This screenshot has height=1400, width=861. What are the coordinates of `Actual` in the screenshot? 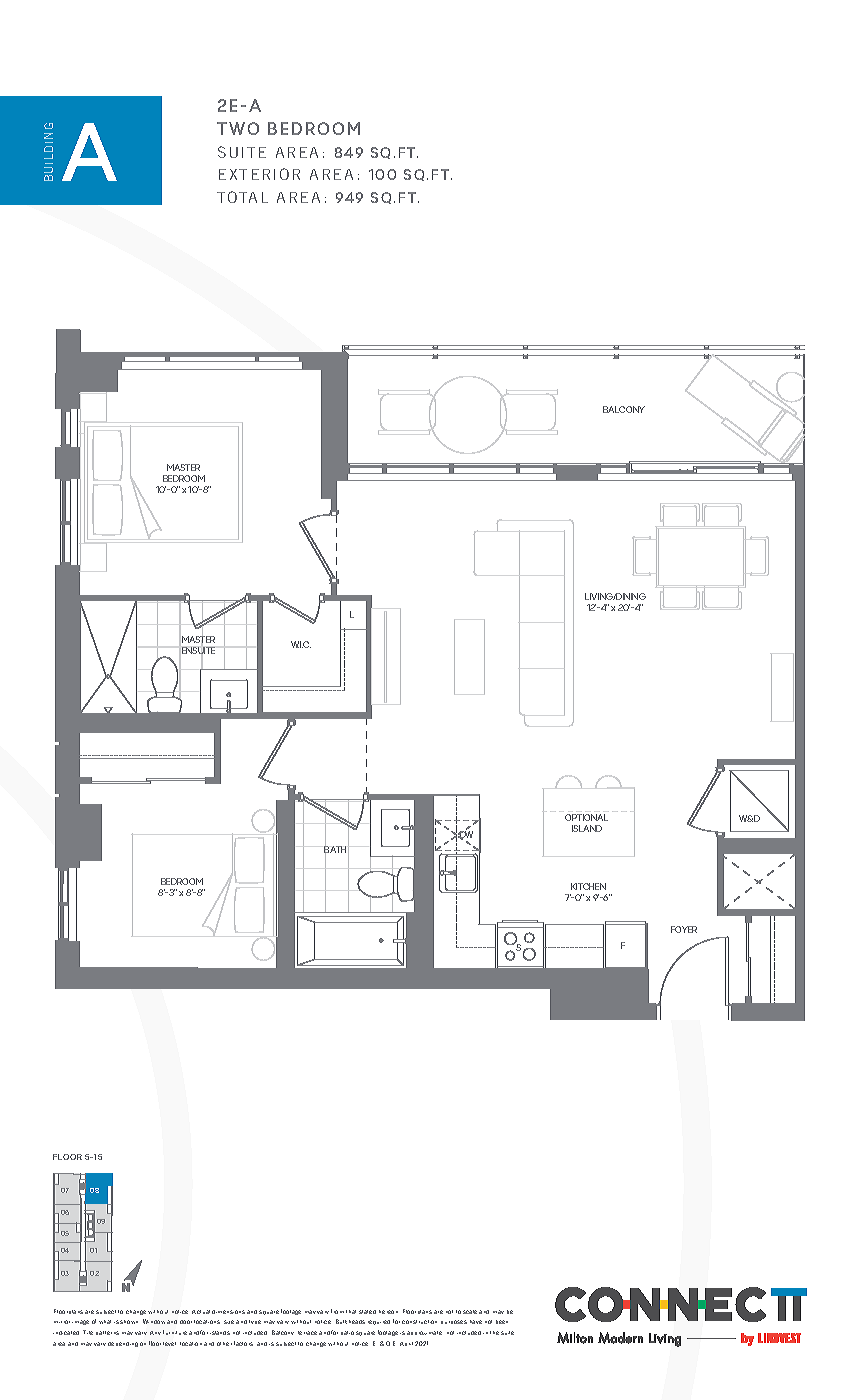 It's located at (201, 1312).
